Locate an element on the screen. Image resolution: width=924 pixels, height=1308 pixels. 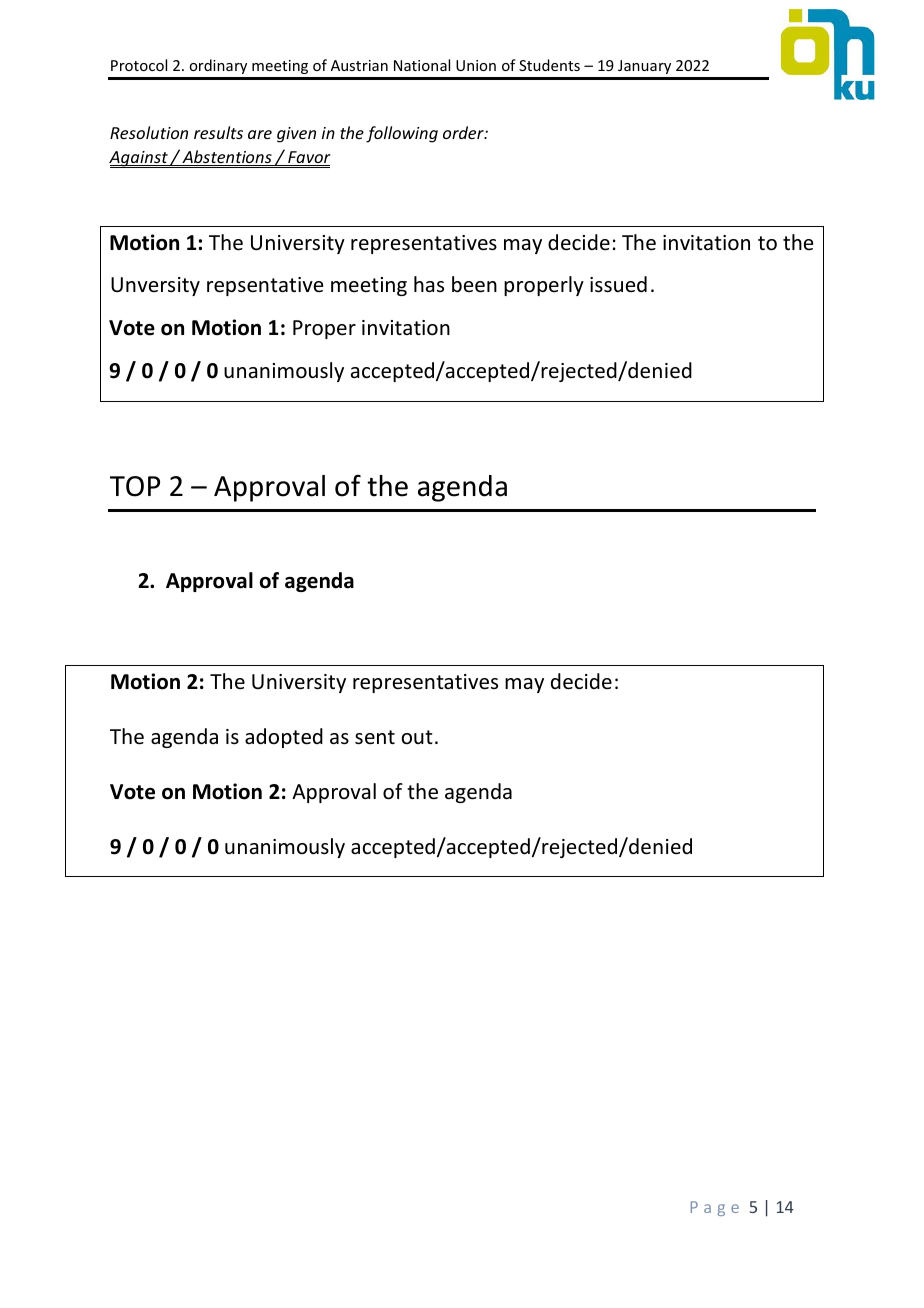
been is located at coordinates (474, 284).
